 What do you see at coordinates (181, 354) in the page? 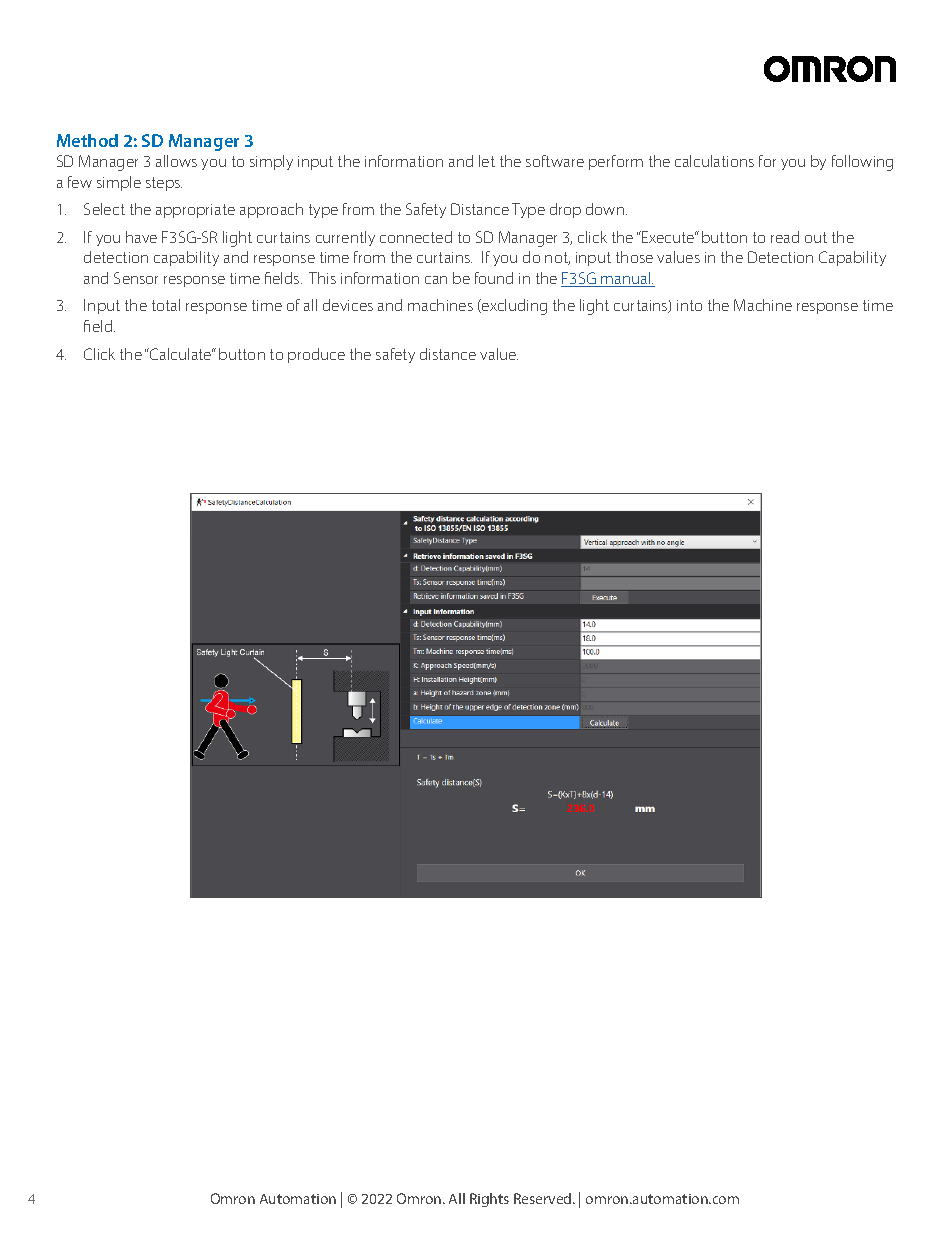
I see `Calculate` at bounding box center [181, 354].
